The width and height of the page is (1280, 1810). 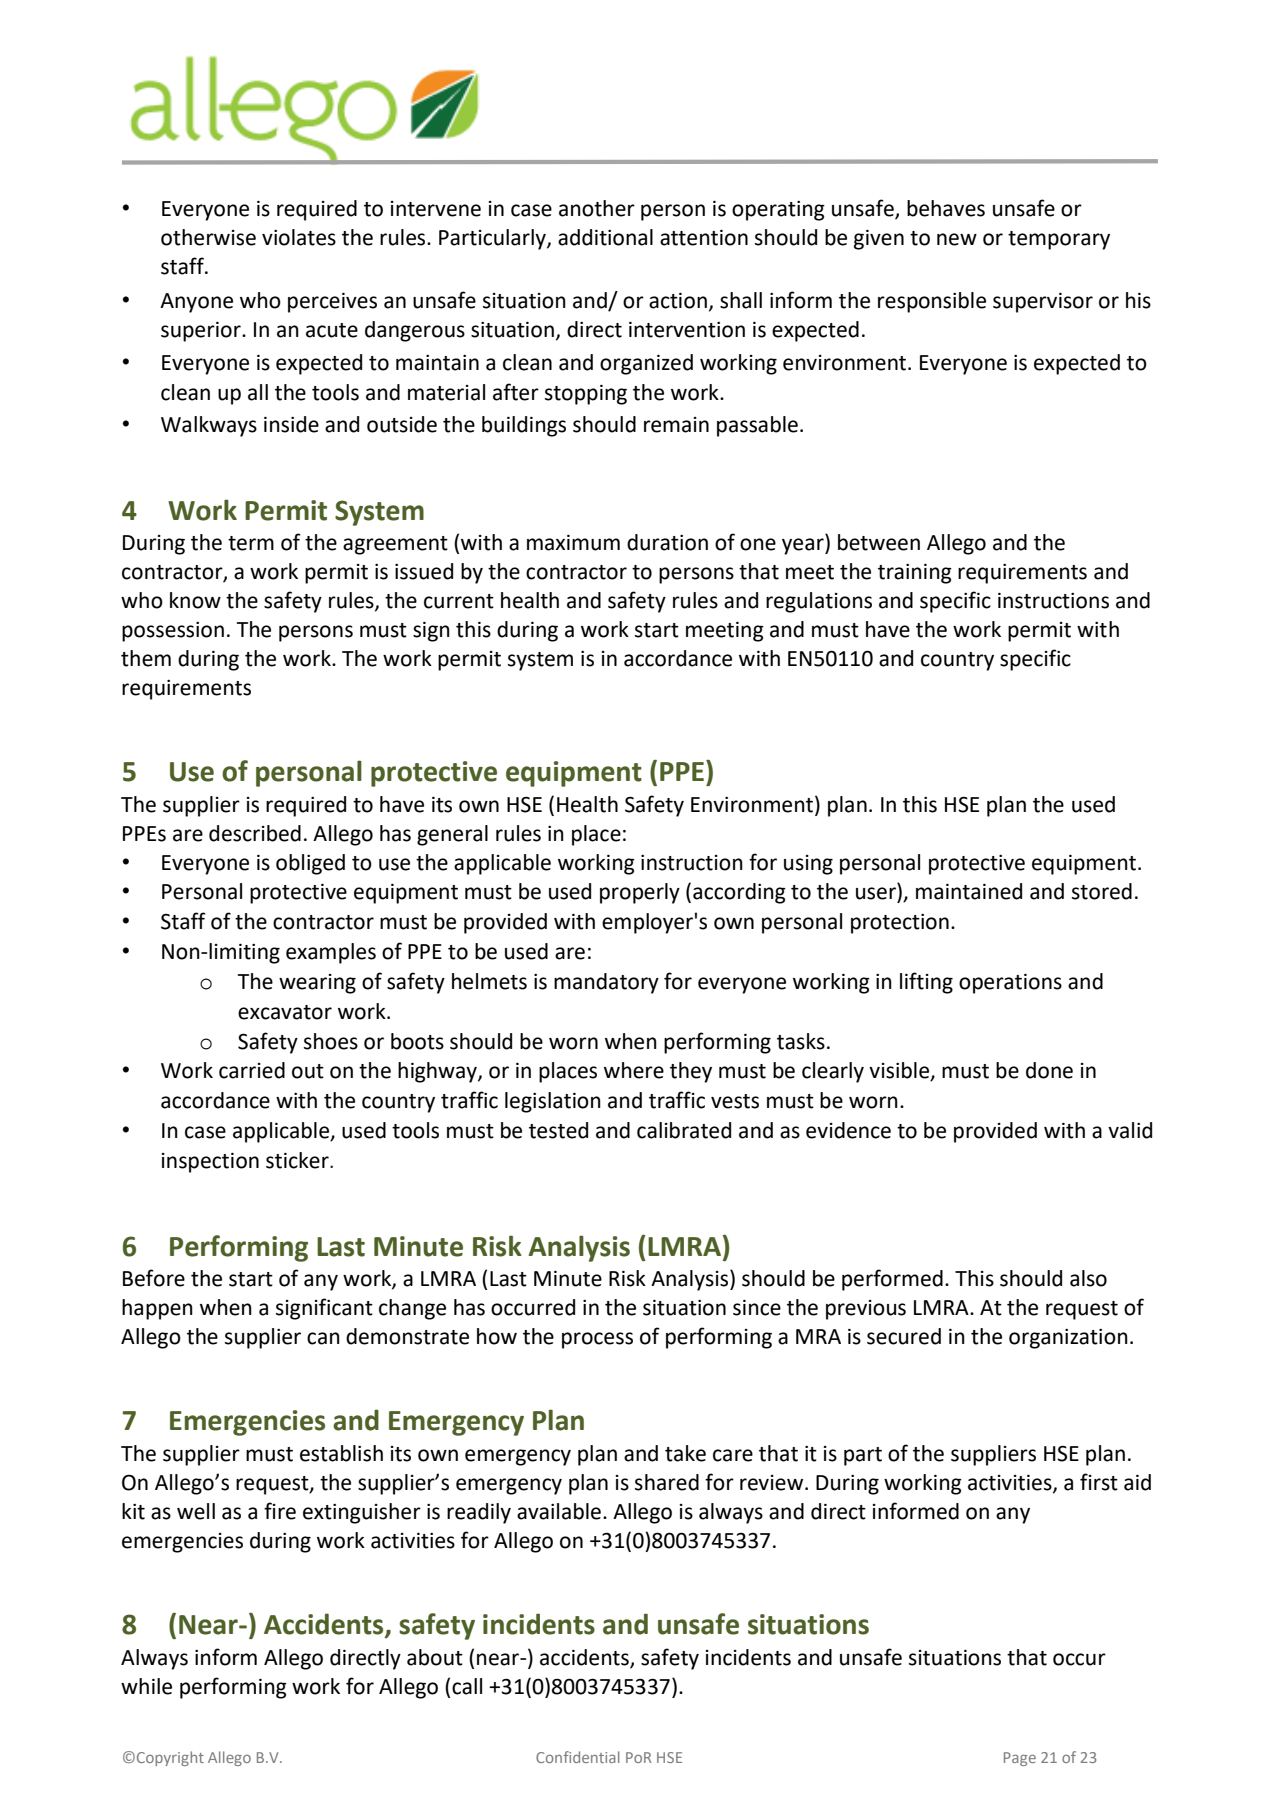 What do you see at coordinates (605, 237) in the page?
I see `additional` at bounding box center [605, 237].
